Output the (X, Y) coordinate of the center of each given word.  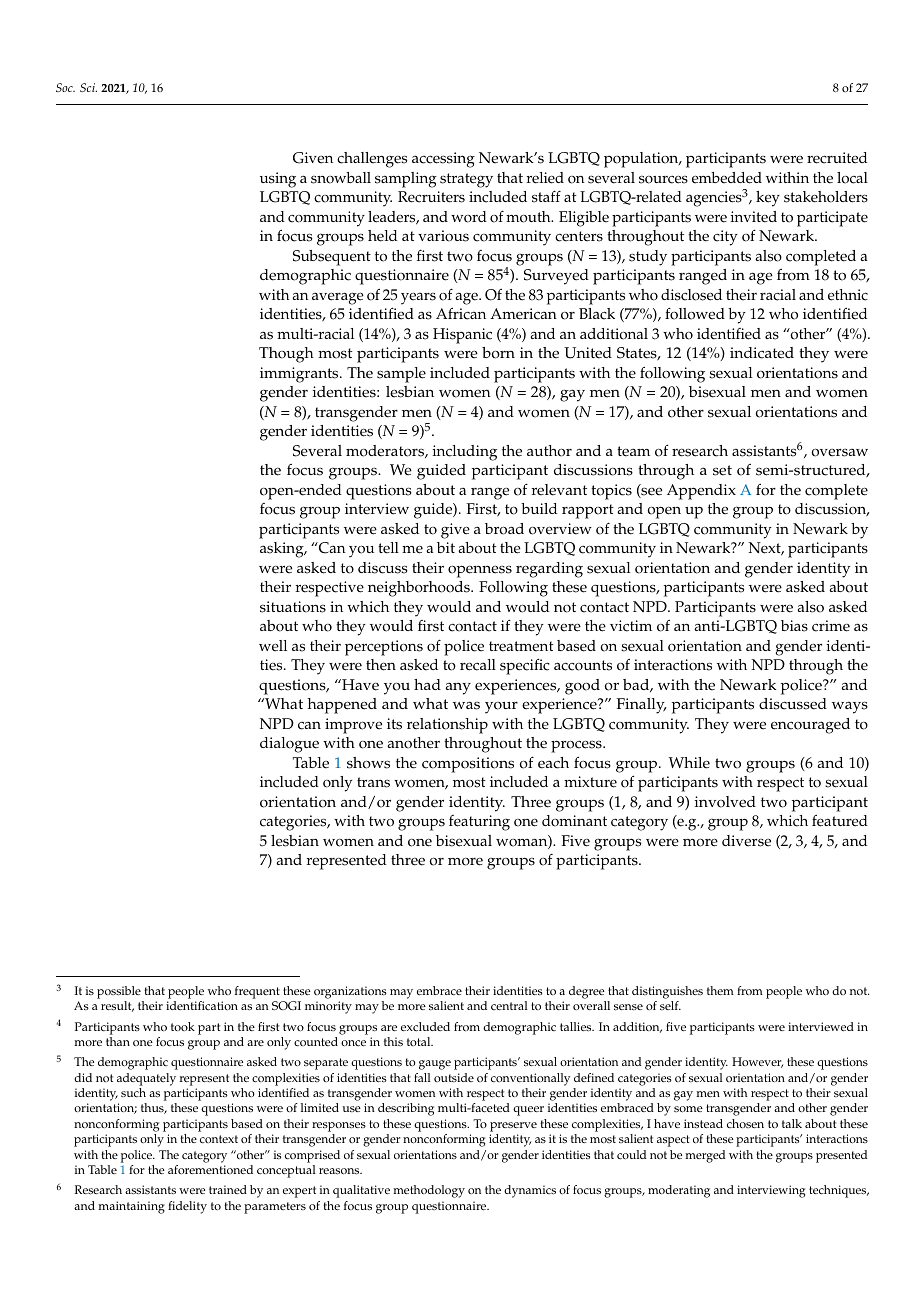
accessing (443, 160)
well (273, 646)
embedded (727, 178)
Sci (88, 87)
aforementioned (210, 1169)
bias (794, 626)
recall (478, 665)
